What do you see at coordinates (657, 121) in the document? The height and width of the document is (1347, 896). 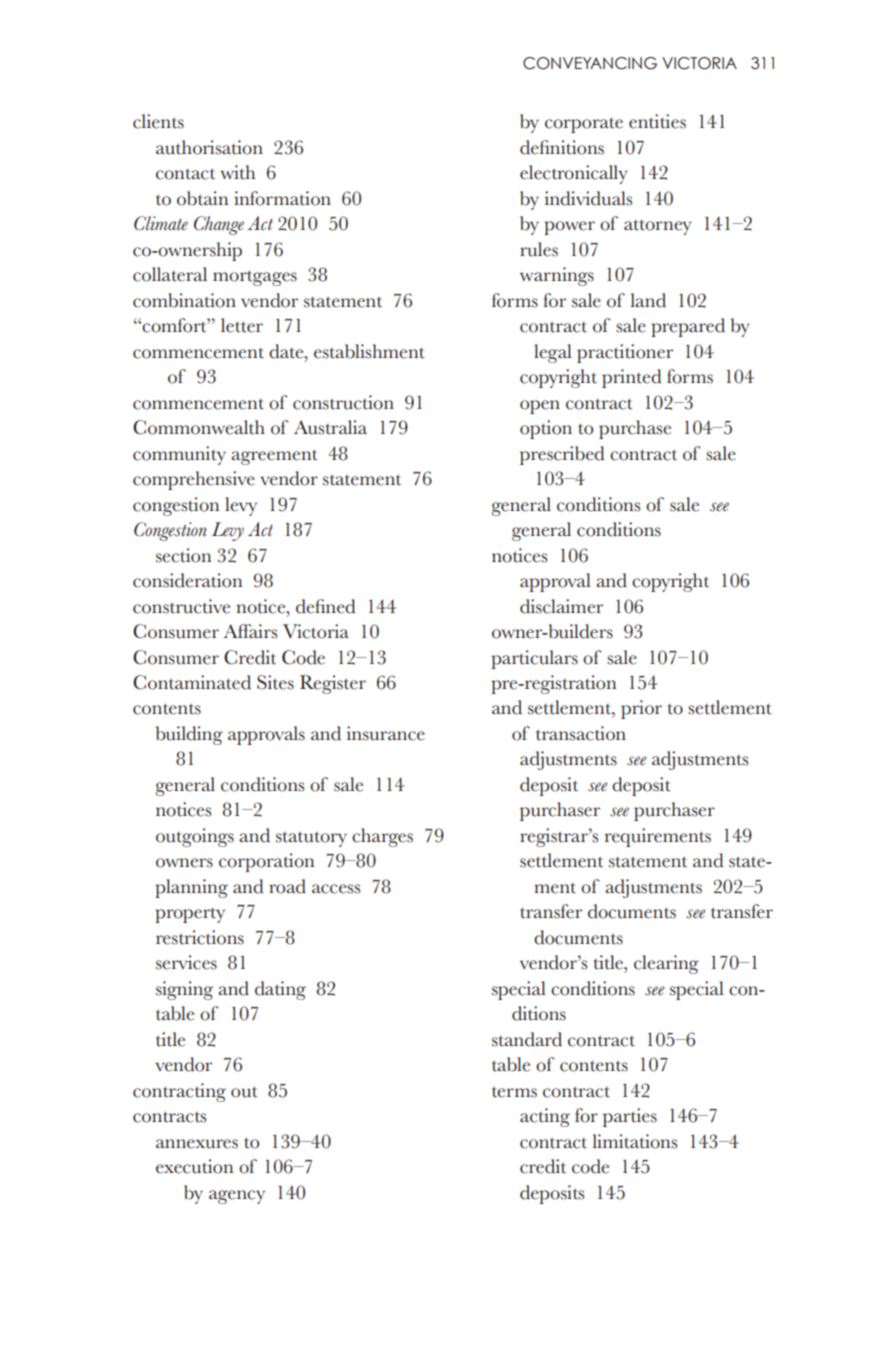 I see `entities` at bounding box center [657, 121].
